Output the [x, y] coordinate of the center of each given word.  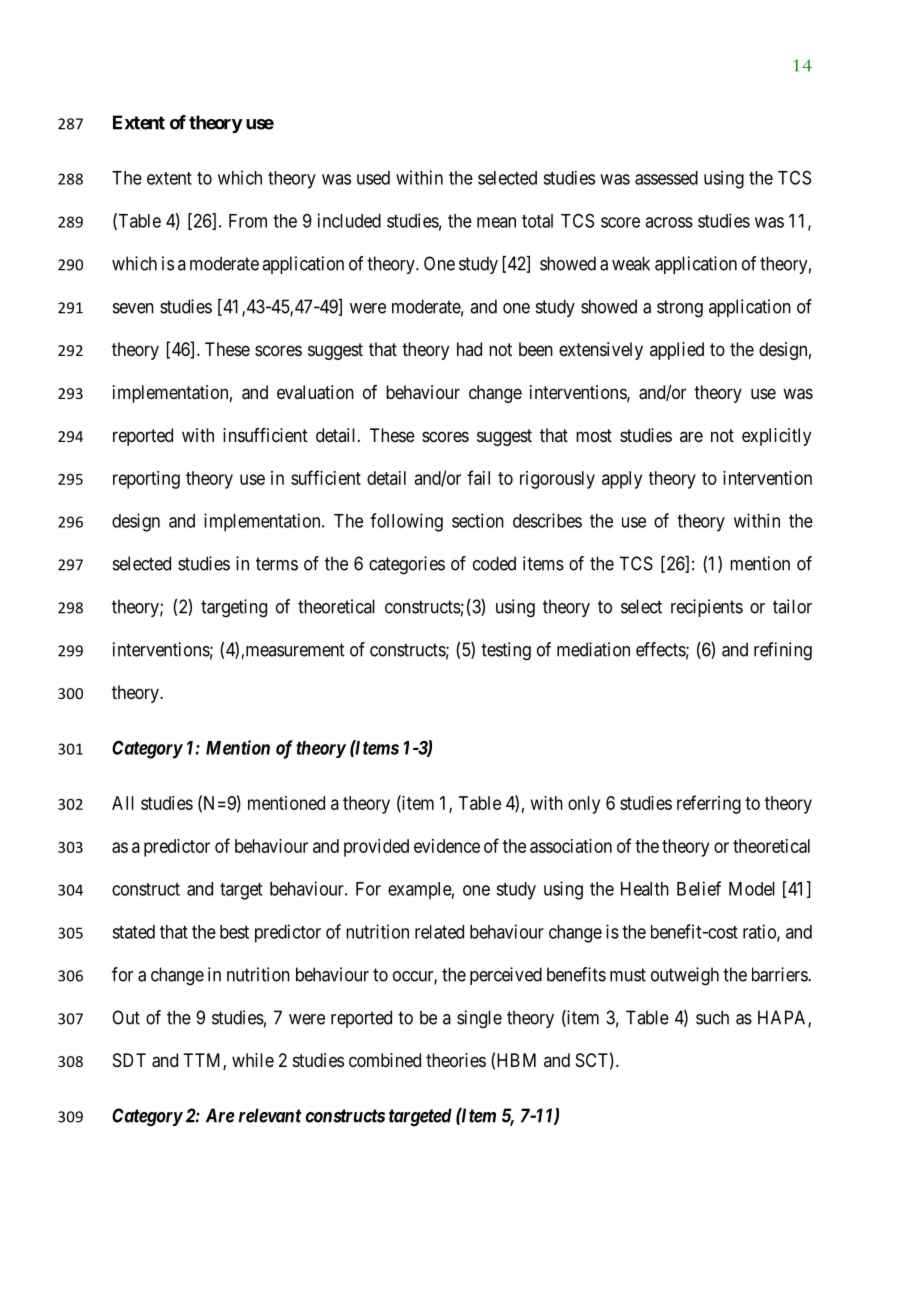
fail [478, 477]
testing [506, 651]
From [248, 221]
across [669, 222]
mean [496, 222]
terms [277, 564]
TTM [203, 1061]
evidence [447, 846]
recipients [707, 608]
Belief [699, 888]
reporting [146, 480]
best [234, 932]
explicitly [776, 437]
